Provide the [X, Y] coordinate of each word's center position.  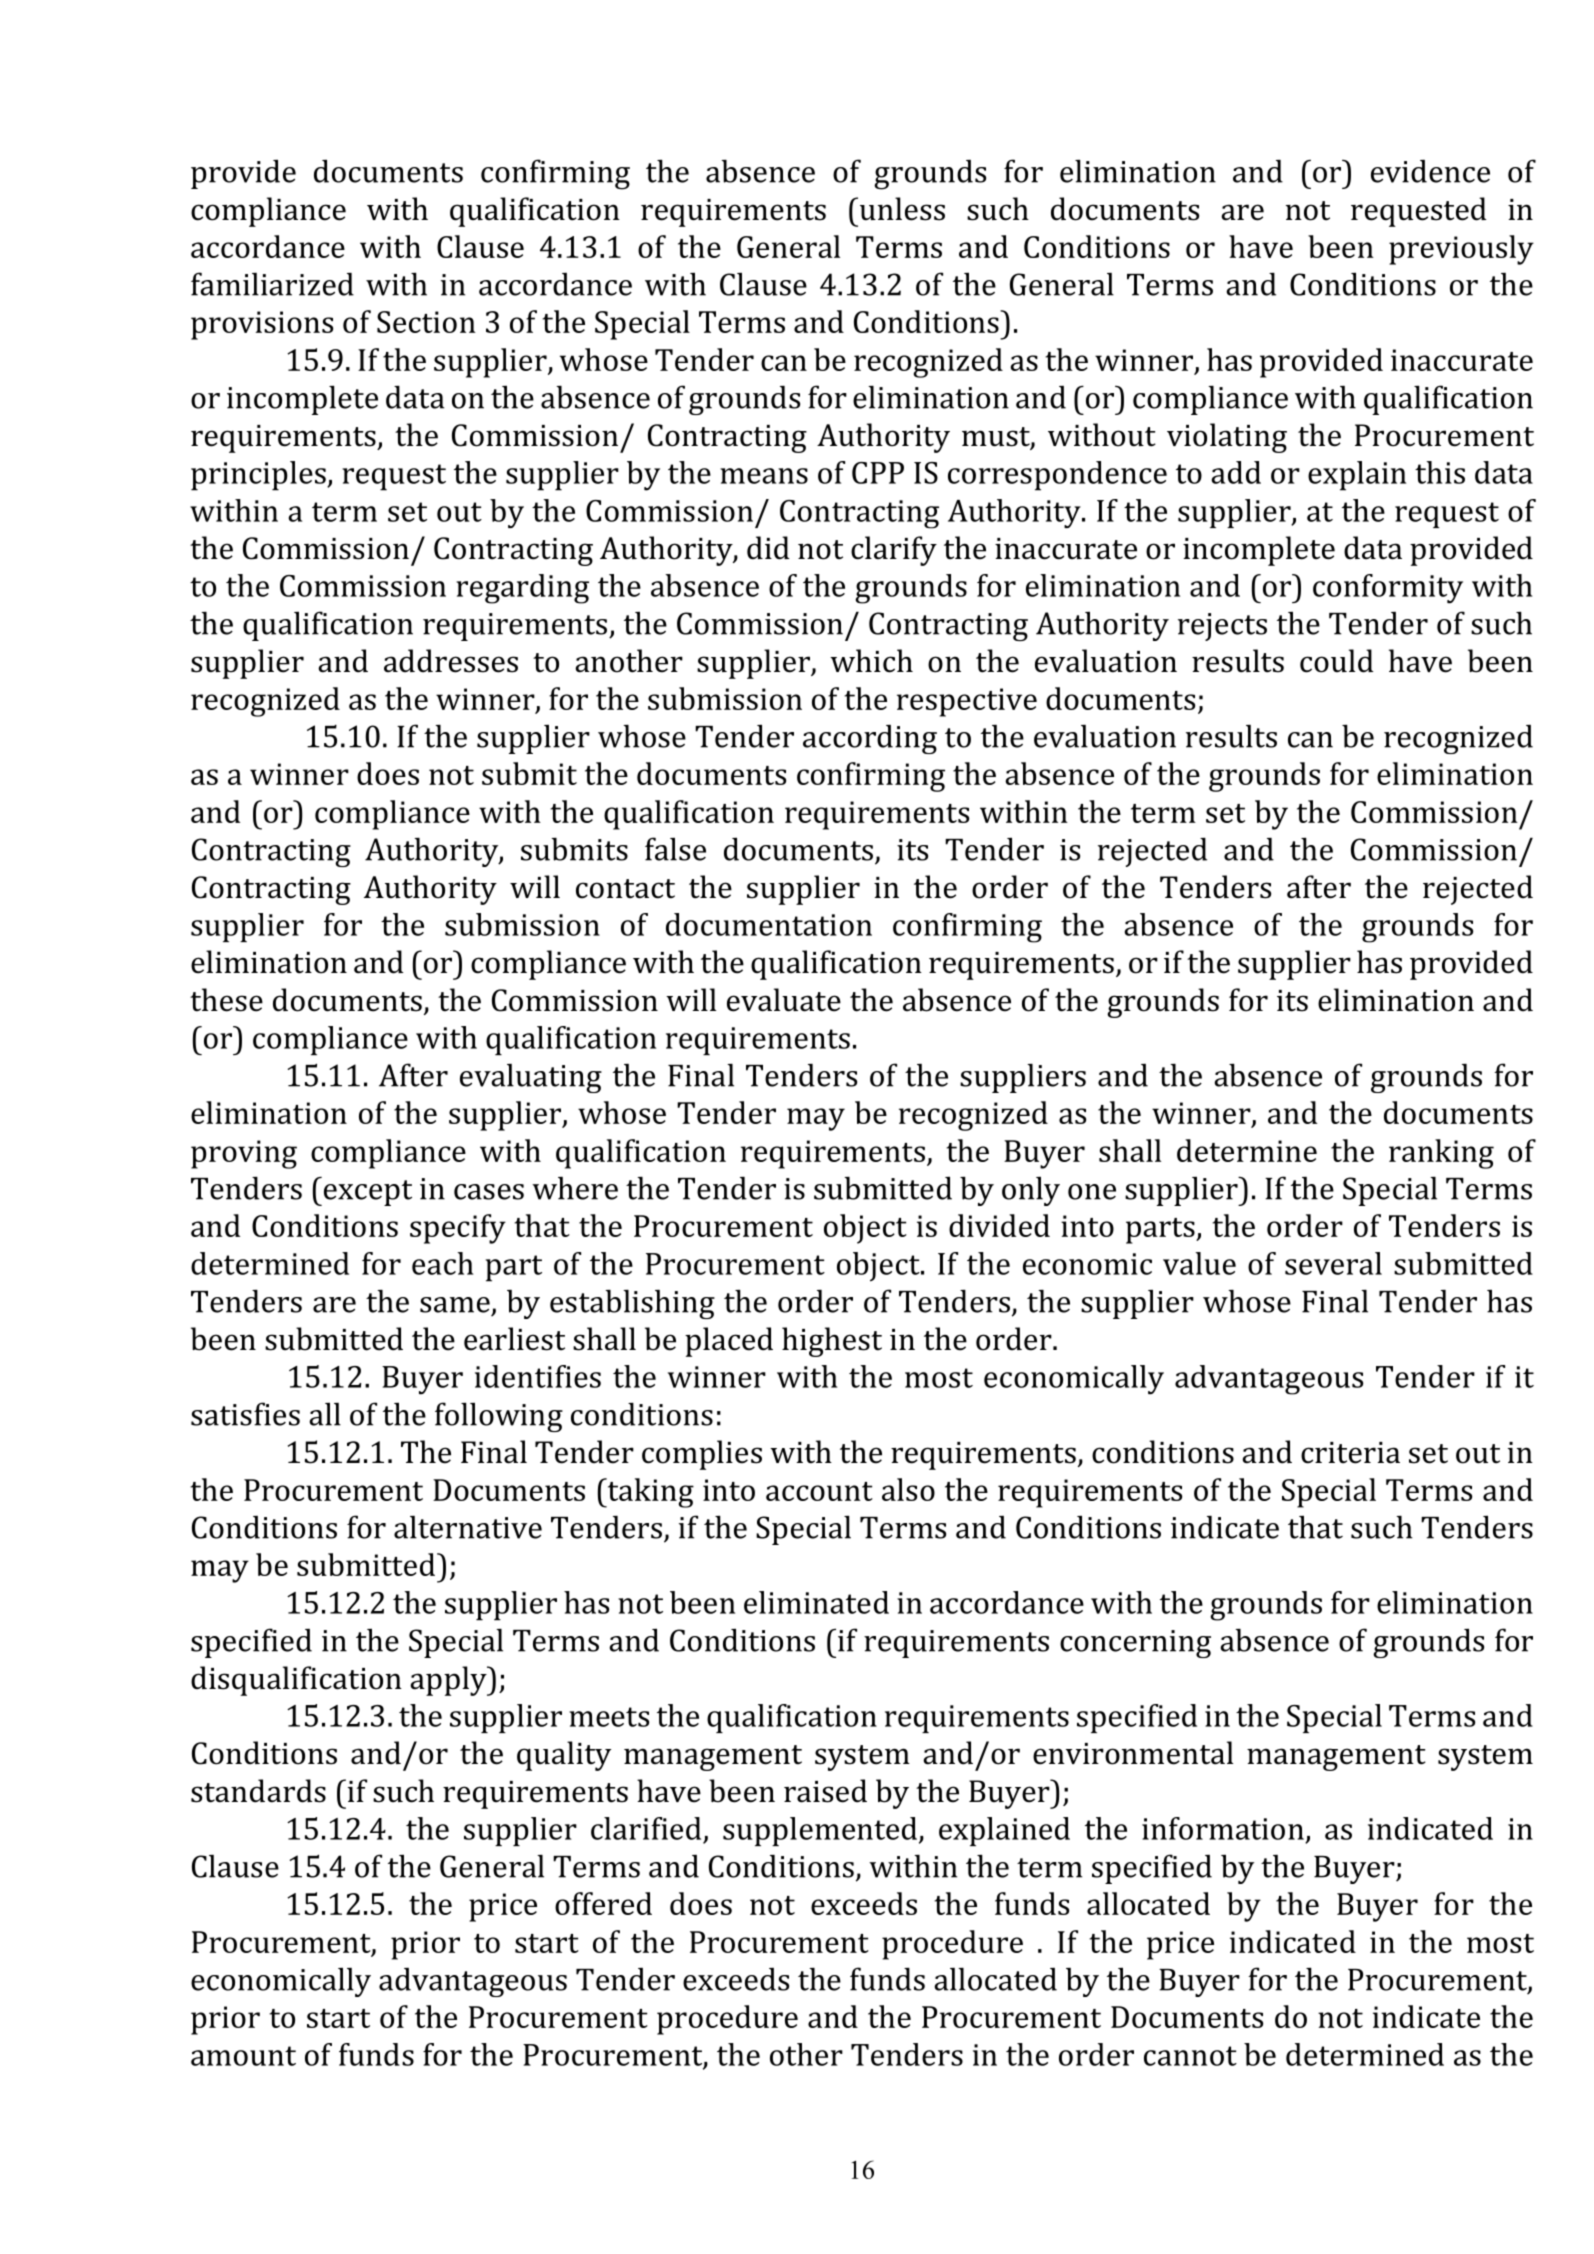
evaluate [784, 1000]
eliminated [816, 1602]
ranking [1441, 1154]
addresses [451, 661]
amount [243, 2056]
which [871, 661]
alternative [468, 1527]
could [1337, 661]
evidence [1430, 171]
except [366, 1193]
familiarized [272, 284]
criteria [1350, 1453]
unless [902, 209]
